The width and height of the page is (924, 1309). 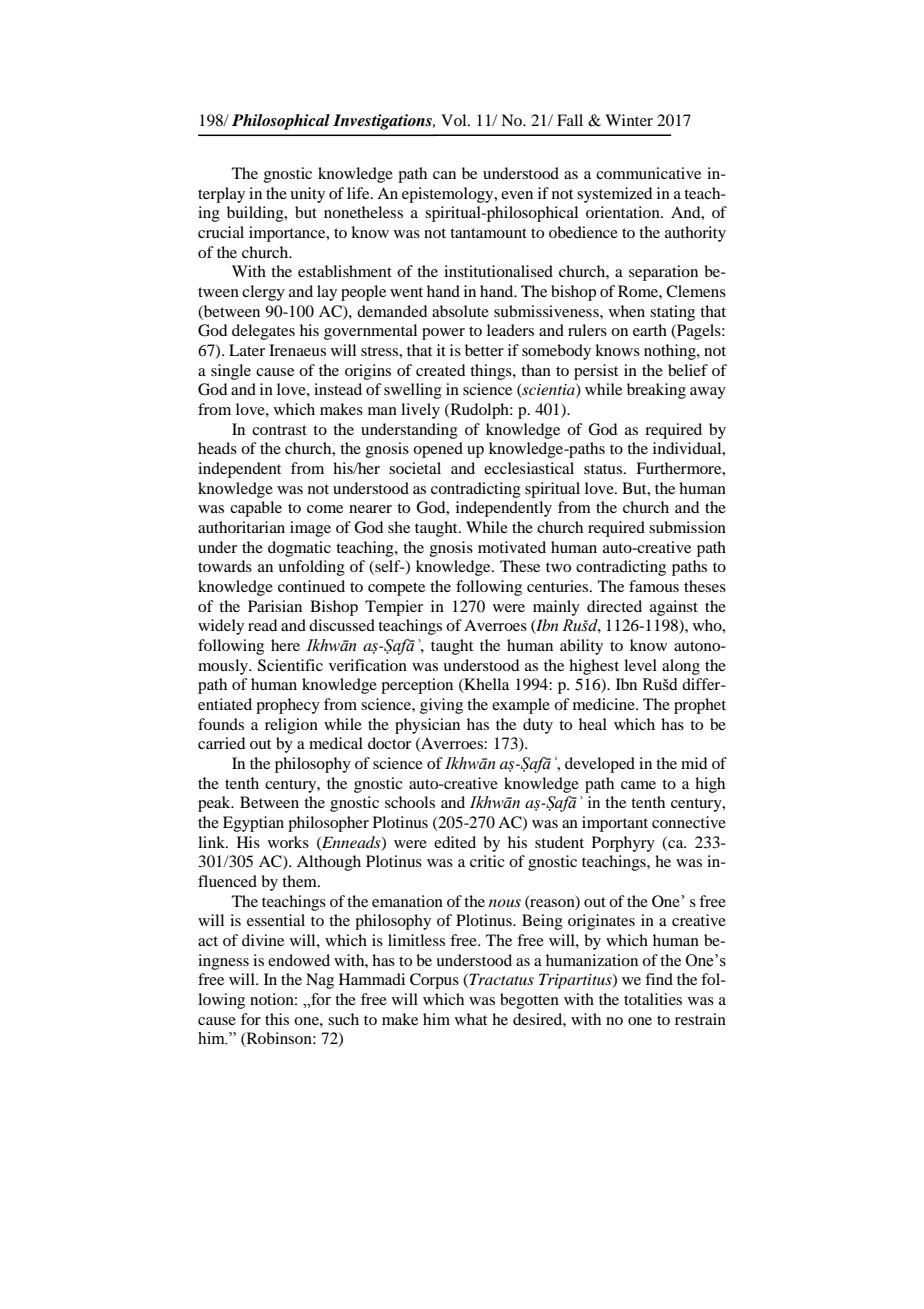 I want to click on Vol, so click(x=455, y=120).
